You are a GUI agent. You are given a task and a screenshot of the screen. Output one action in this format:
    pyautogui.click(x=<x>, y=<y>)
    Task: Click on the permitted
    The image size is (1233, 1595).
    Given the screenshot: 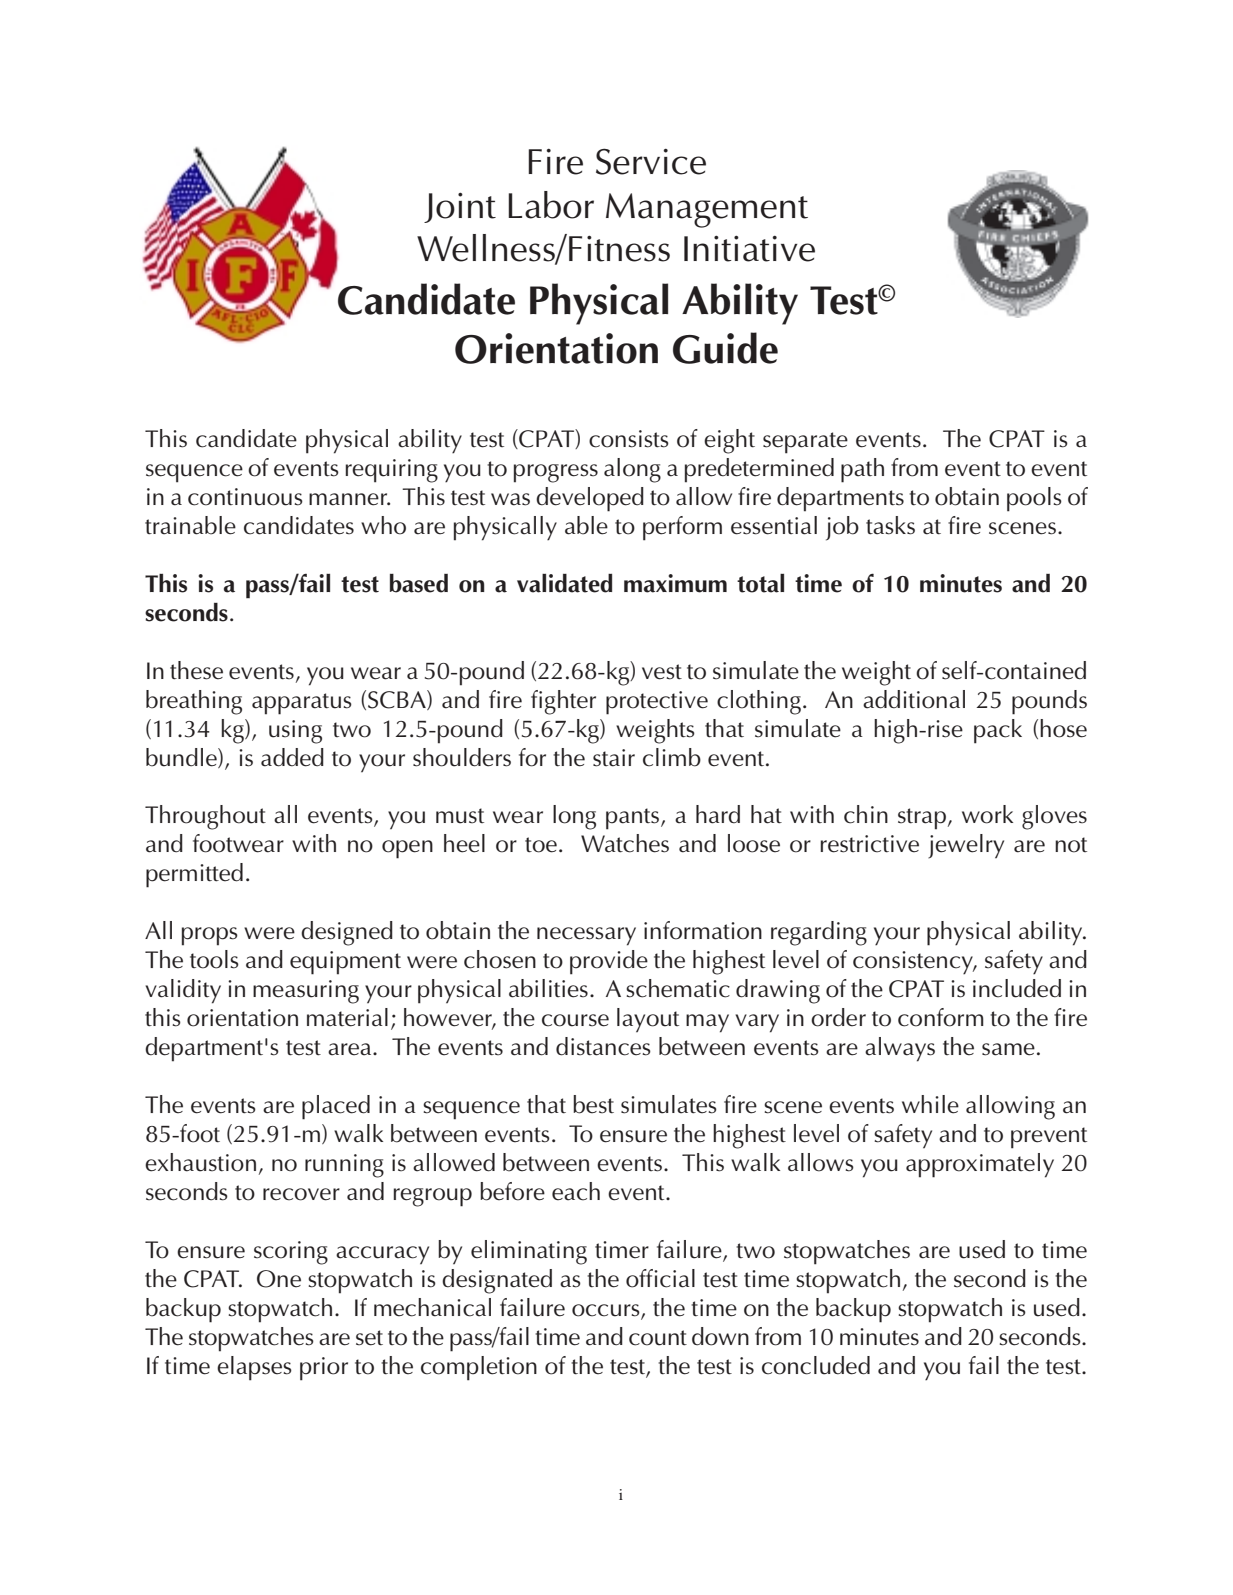 What is the action you would take?
    pyautogui.click(x=194, y=875)
